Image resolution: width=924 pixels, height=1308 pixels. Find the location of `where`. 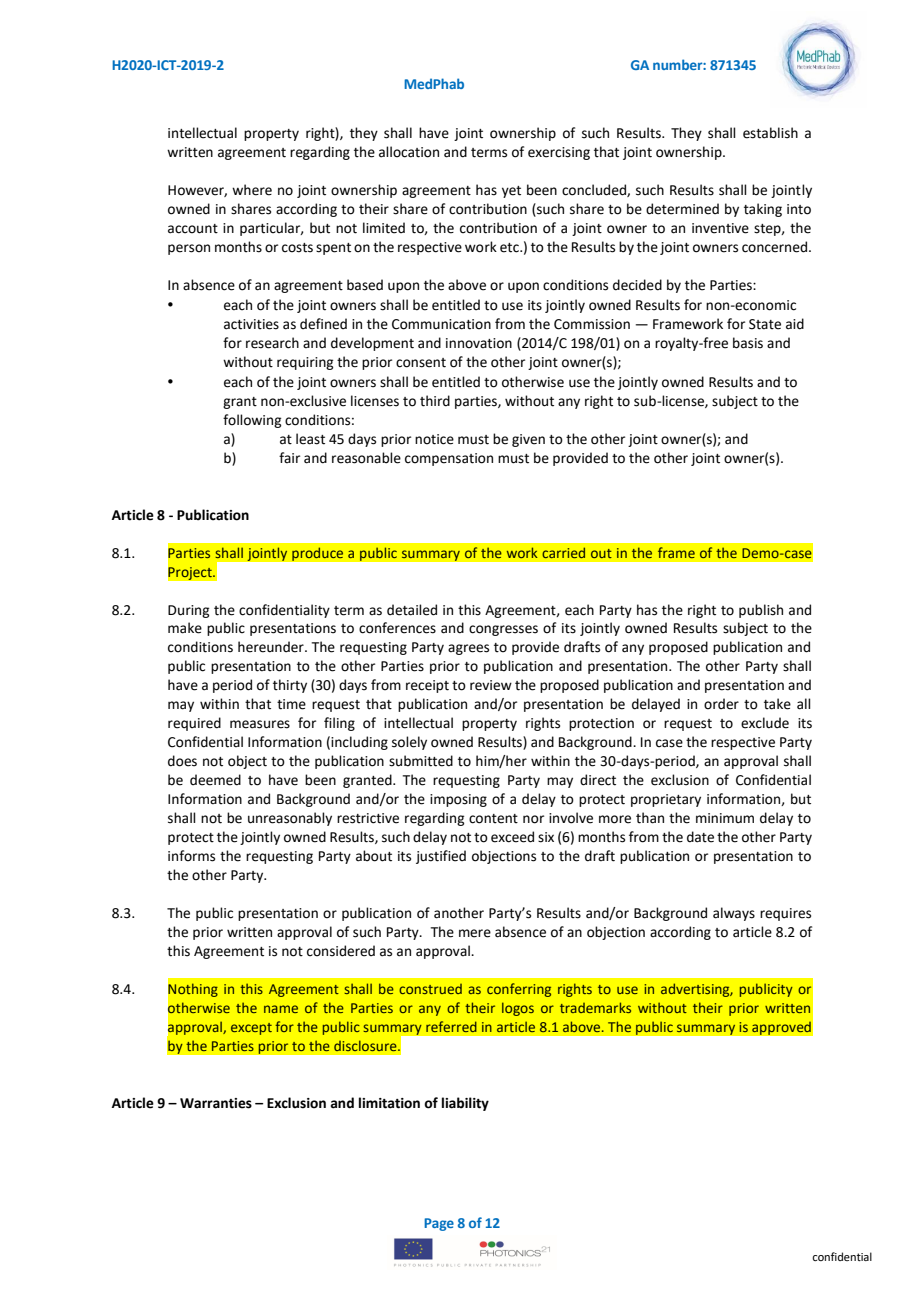

where is located at coordinates (252, 190).
